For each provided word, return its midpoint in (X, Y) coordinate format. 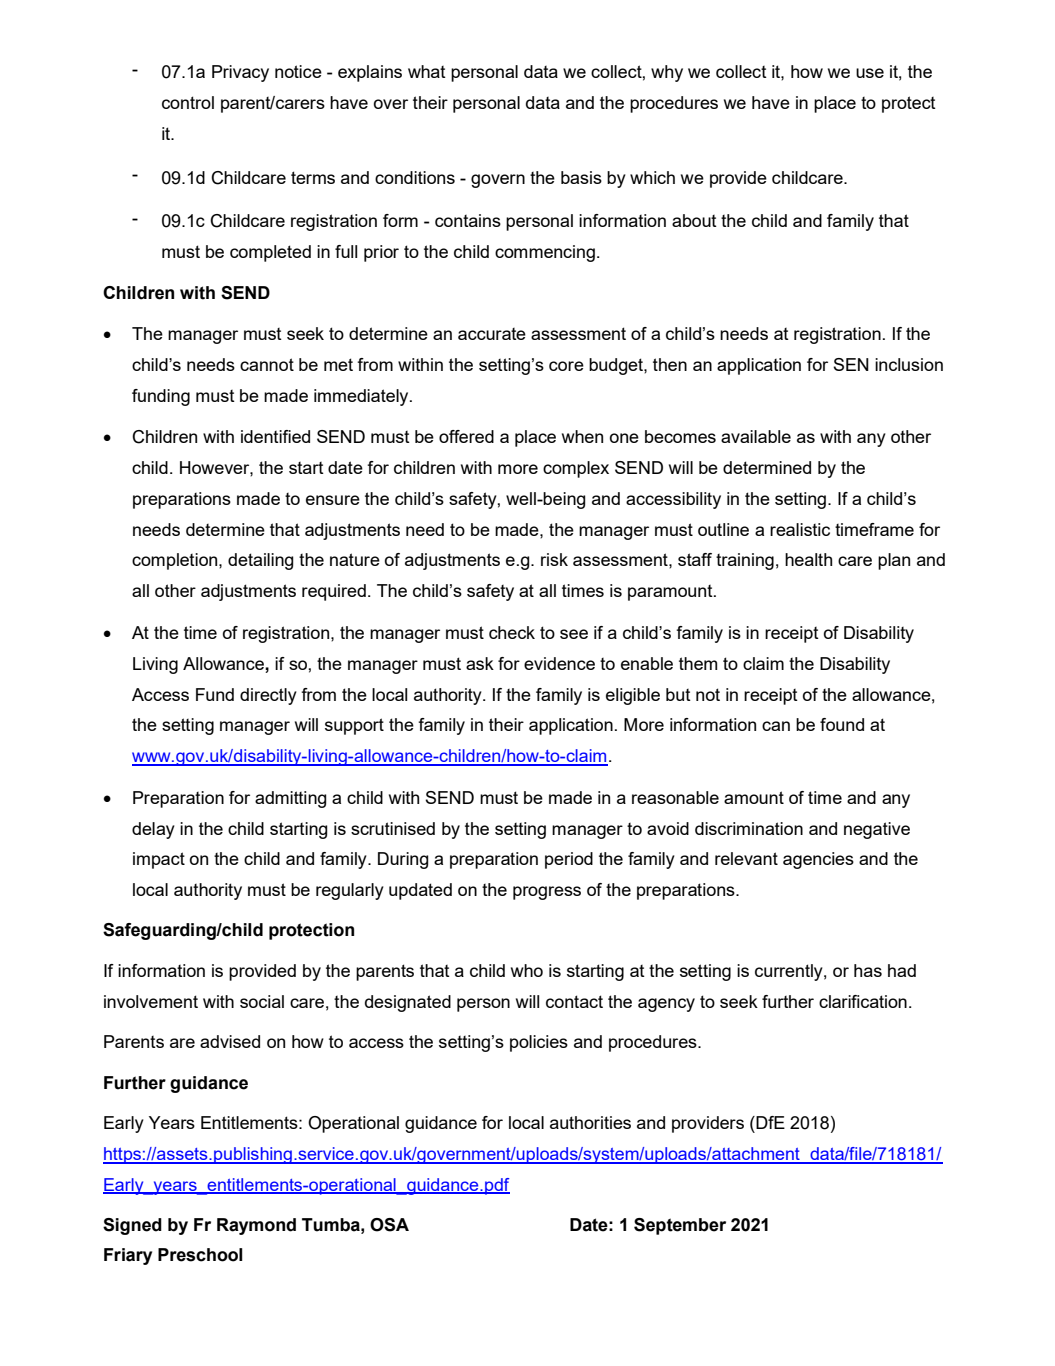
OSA (389, 1225)
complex (576, 469)
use (870, 73)
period (569, 860)
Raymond (256, 1226)
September (680, 1226)
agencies (818, 860)
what (427, 71)
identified (275, 436)
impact (159, 860)
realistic (800, 529)
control (188, 102)
